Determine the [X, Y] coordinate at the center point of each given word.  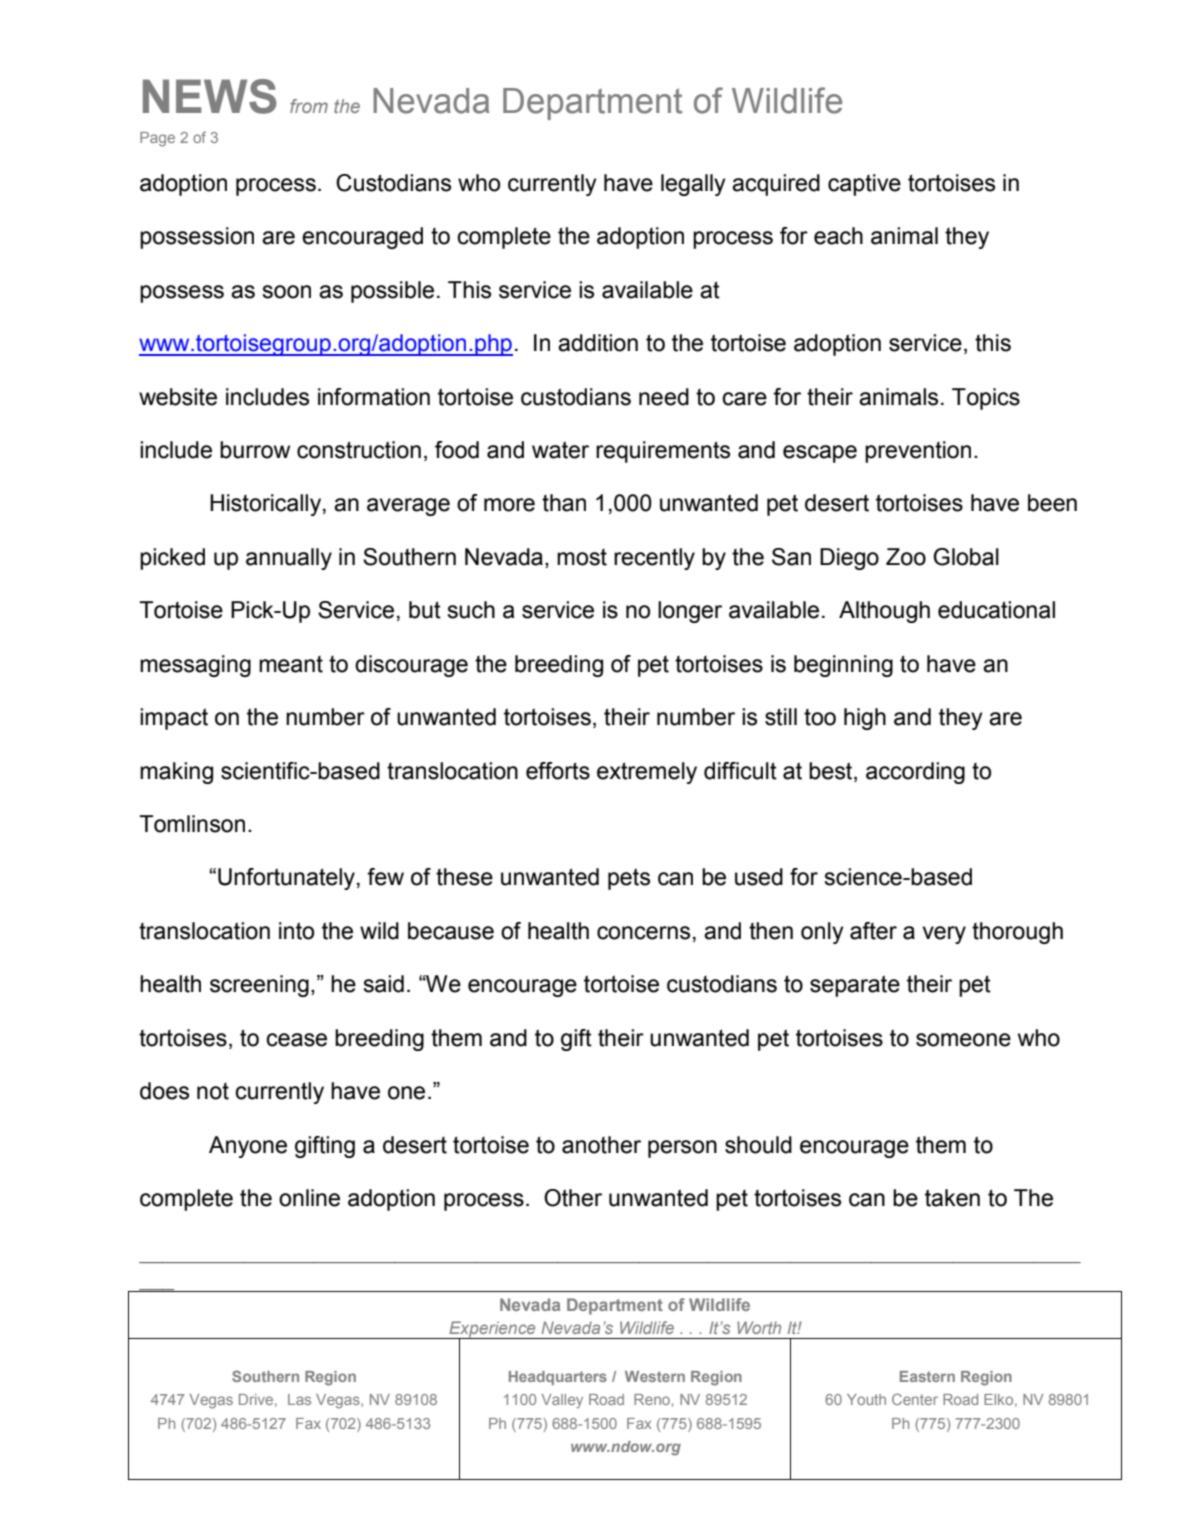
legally [693, 185]
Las [299, 1399]
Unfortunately [286, 879]
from [309, 106]
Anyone [248, 1147]
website [178, 397]
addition [598, 343]
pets [629, 879]
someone [963, 1040]
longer [690, 612]
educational [996, 610]
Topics [986, 399]
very [944, 935]
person [682, 1149]
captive [864, 185]
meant [291, 664]
